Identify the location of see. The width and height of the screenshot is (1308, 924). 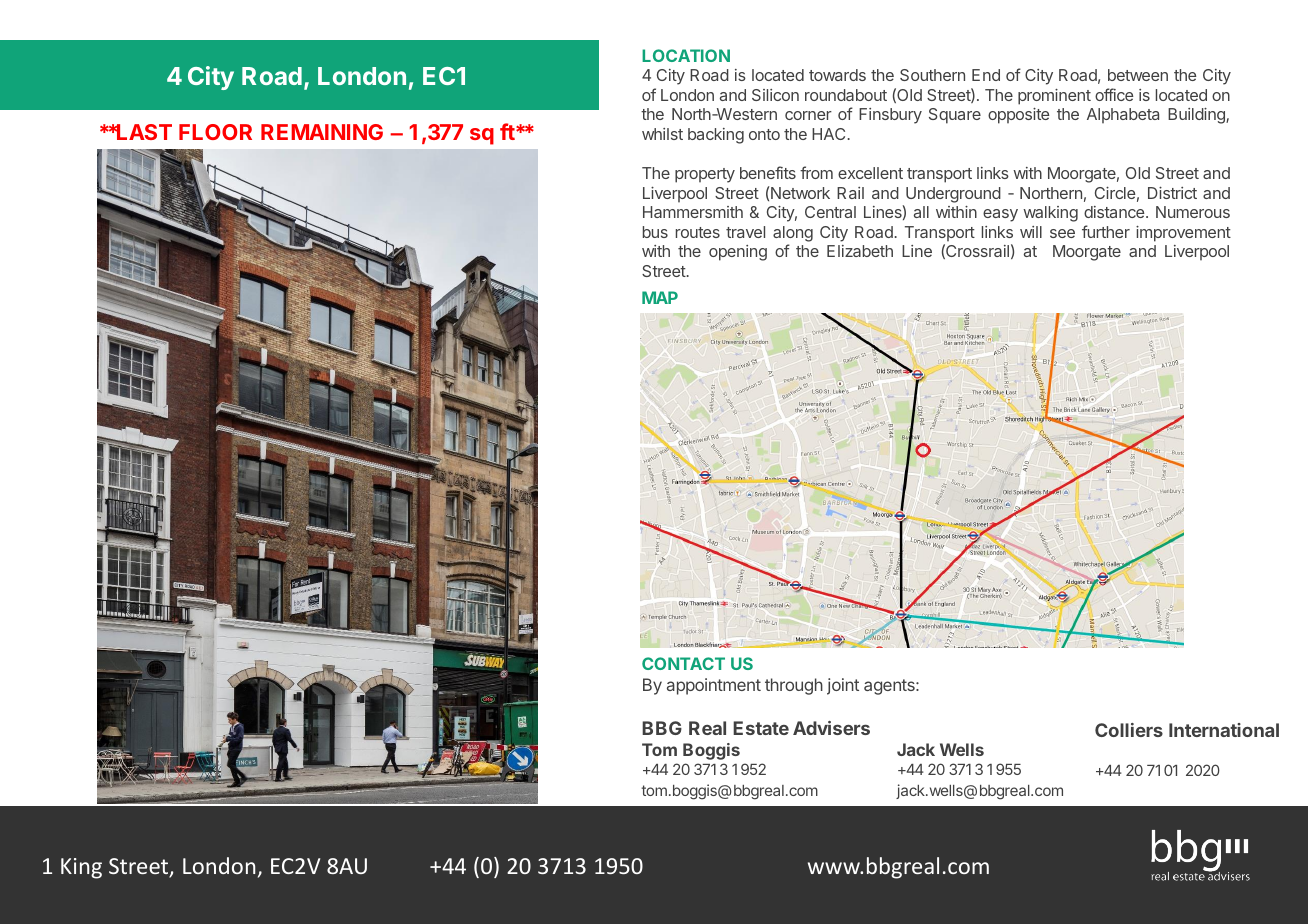
(1062, 233).
